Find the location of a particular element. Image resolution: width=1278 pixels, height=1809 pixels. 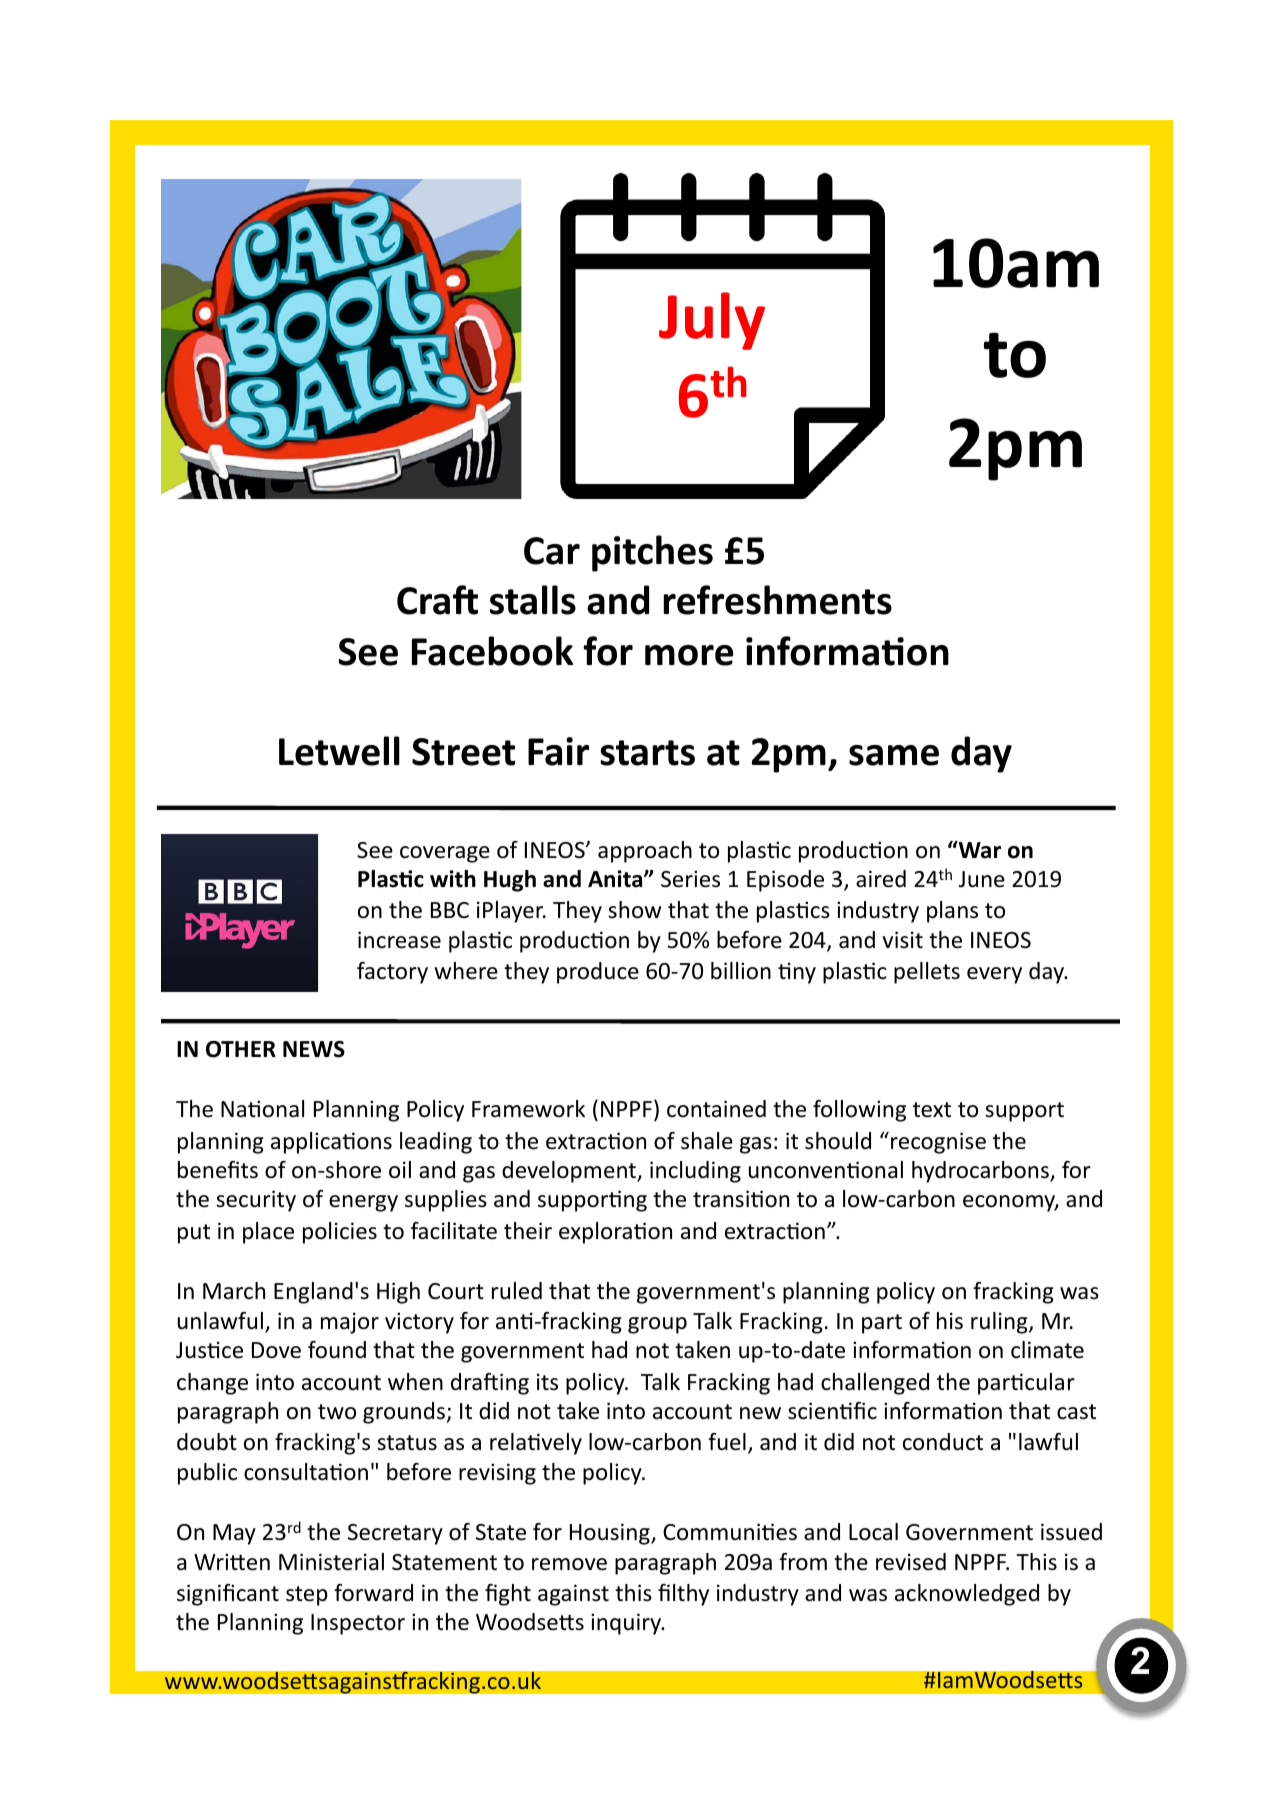

show is located at coordinates (634, 910).
